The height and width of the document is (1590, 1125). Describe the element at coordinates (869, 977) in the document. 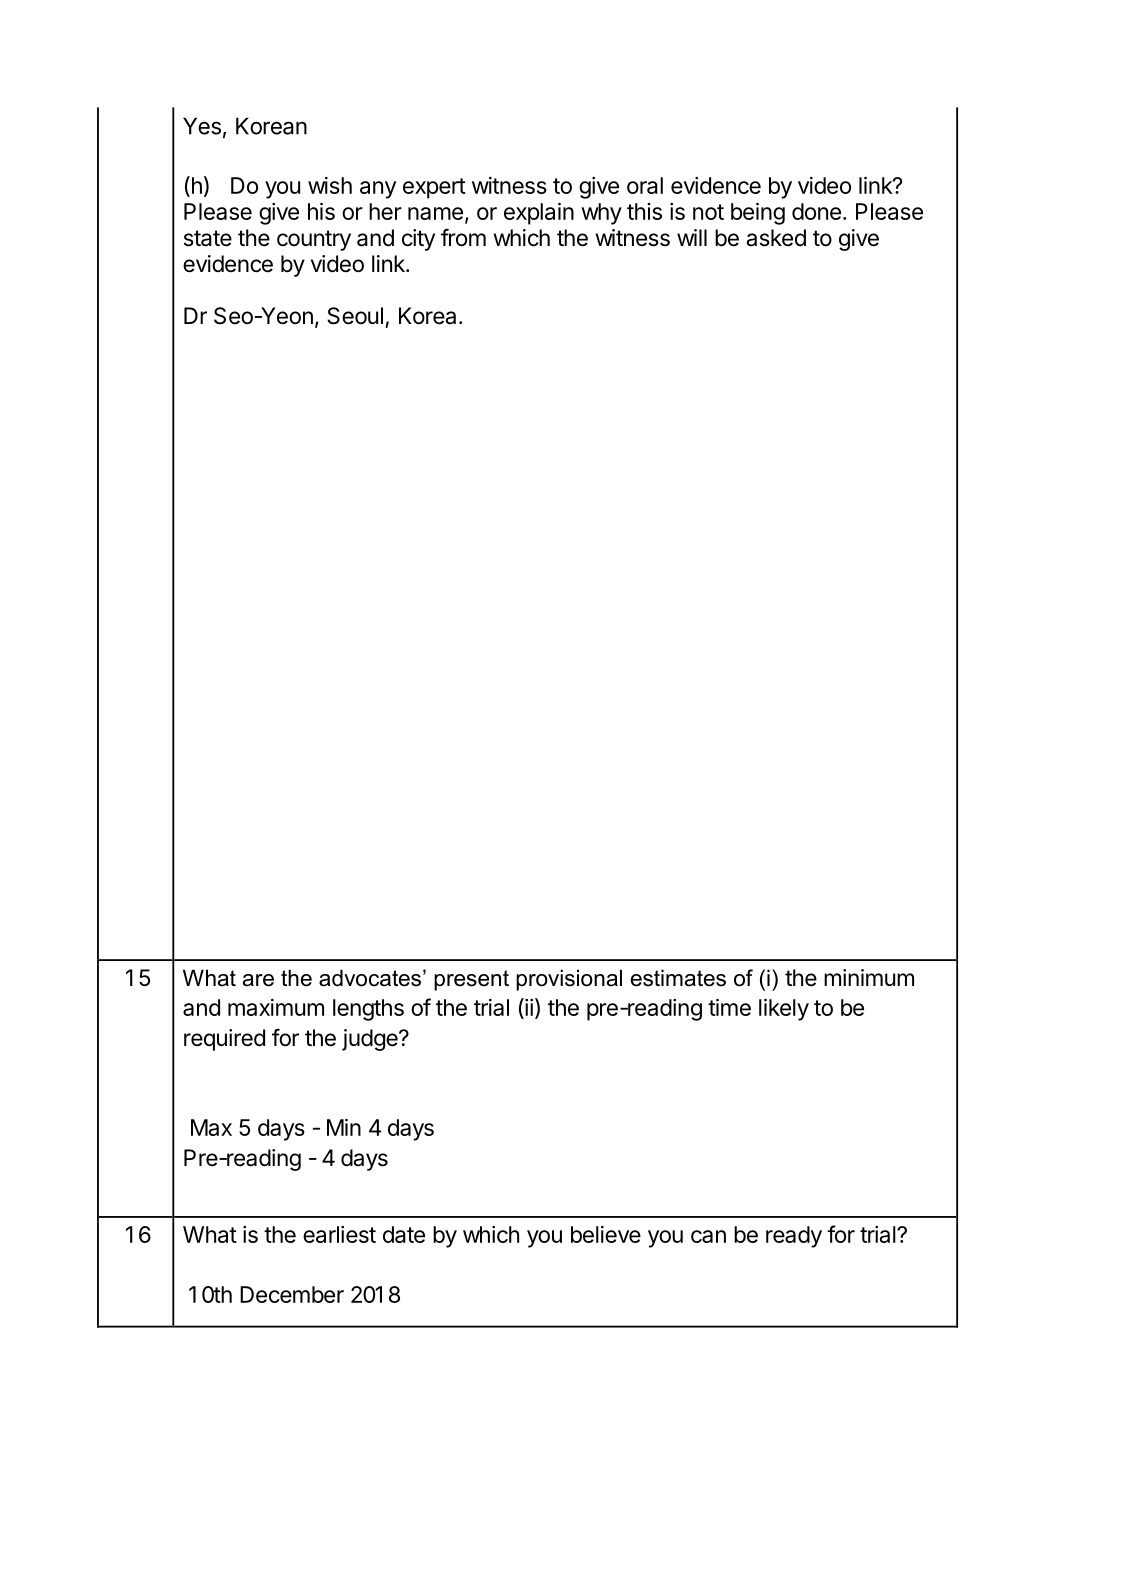

I see `minimum` at that location.
